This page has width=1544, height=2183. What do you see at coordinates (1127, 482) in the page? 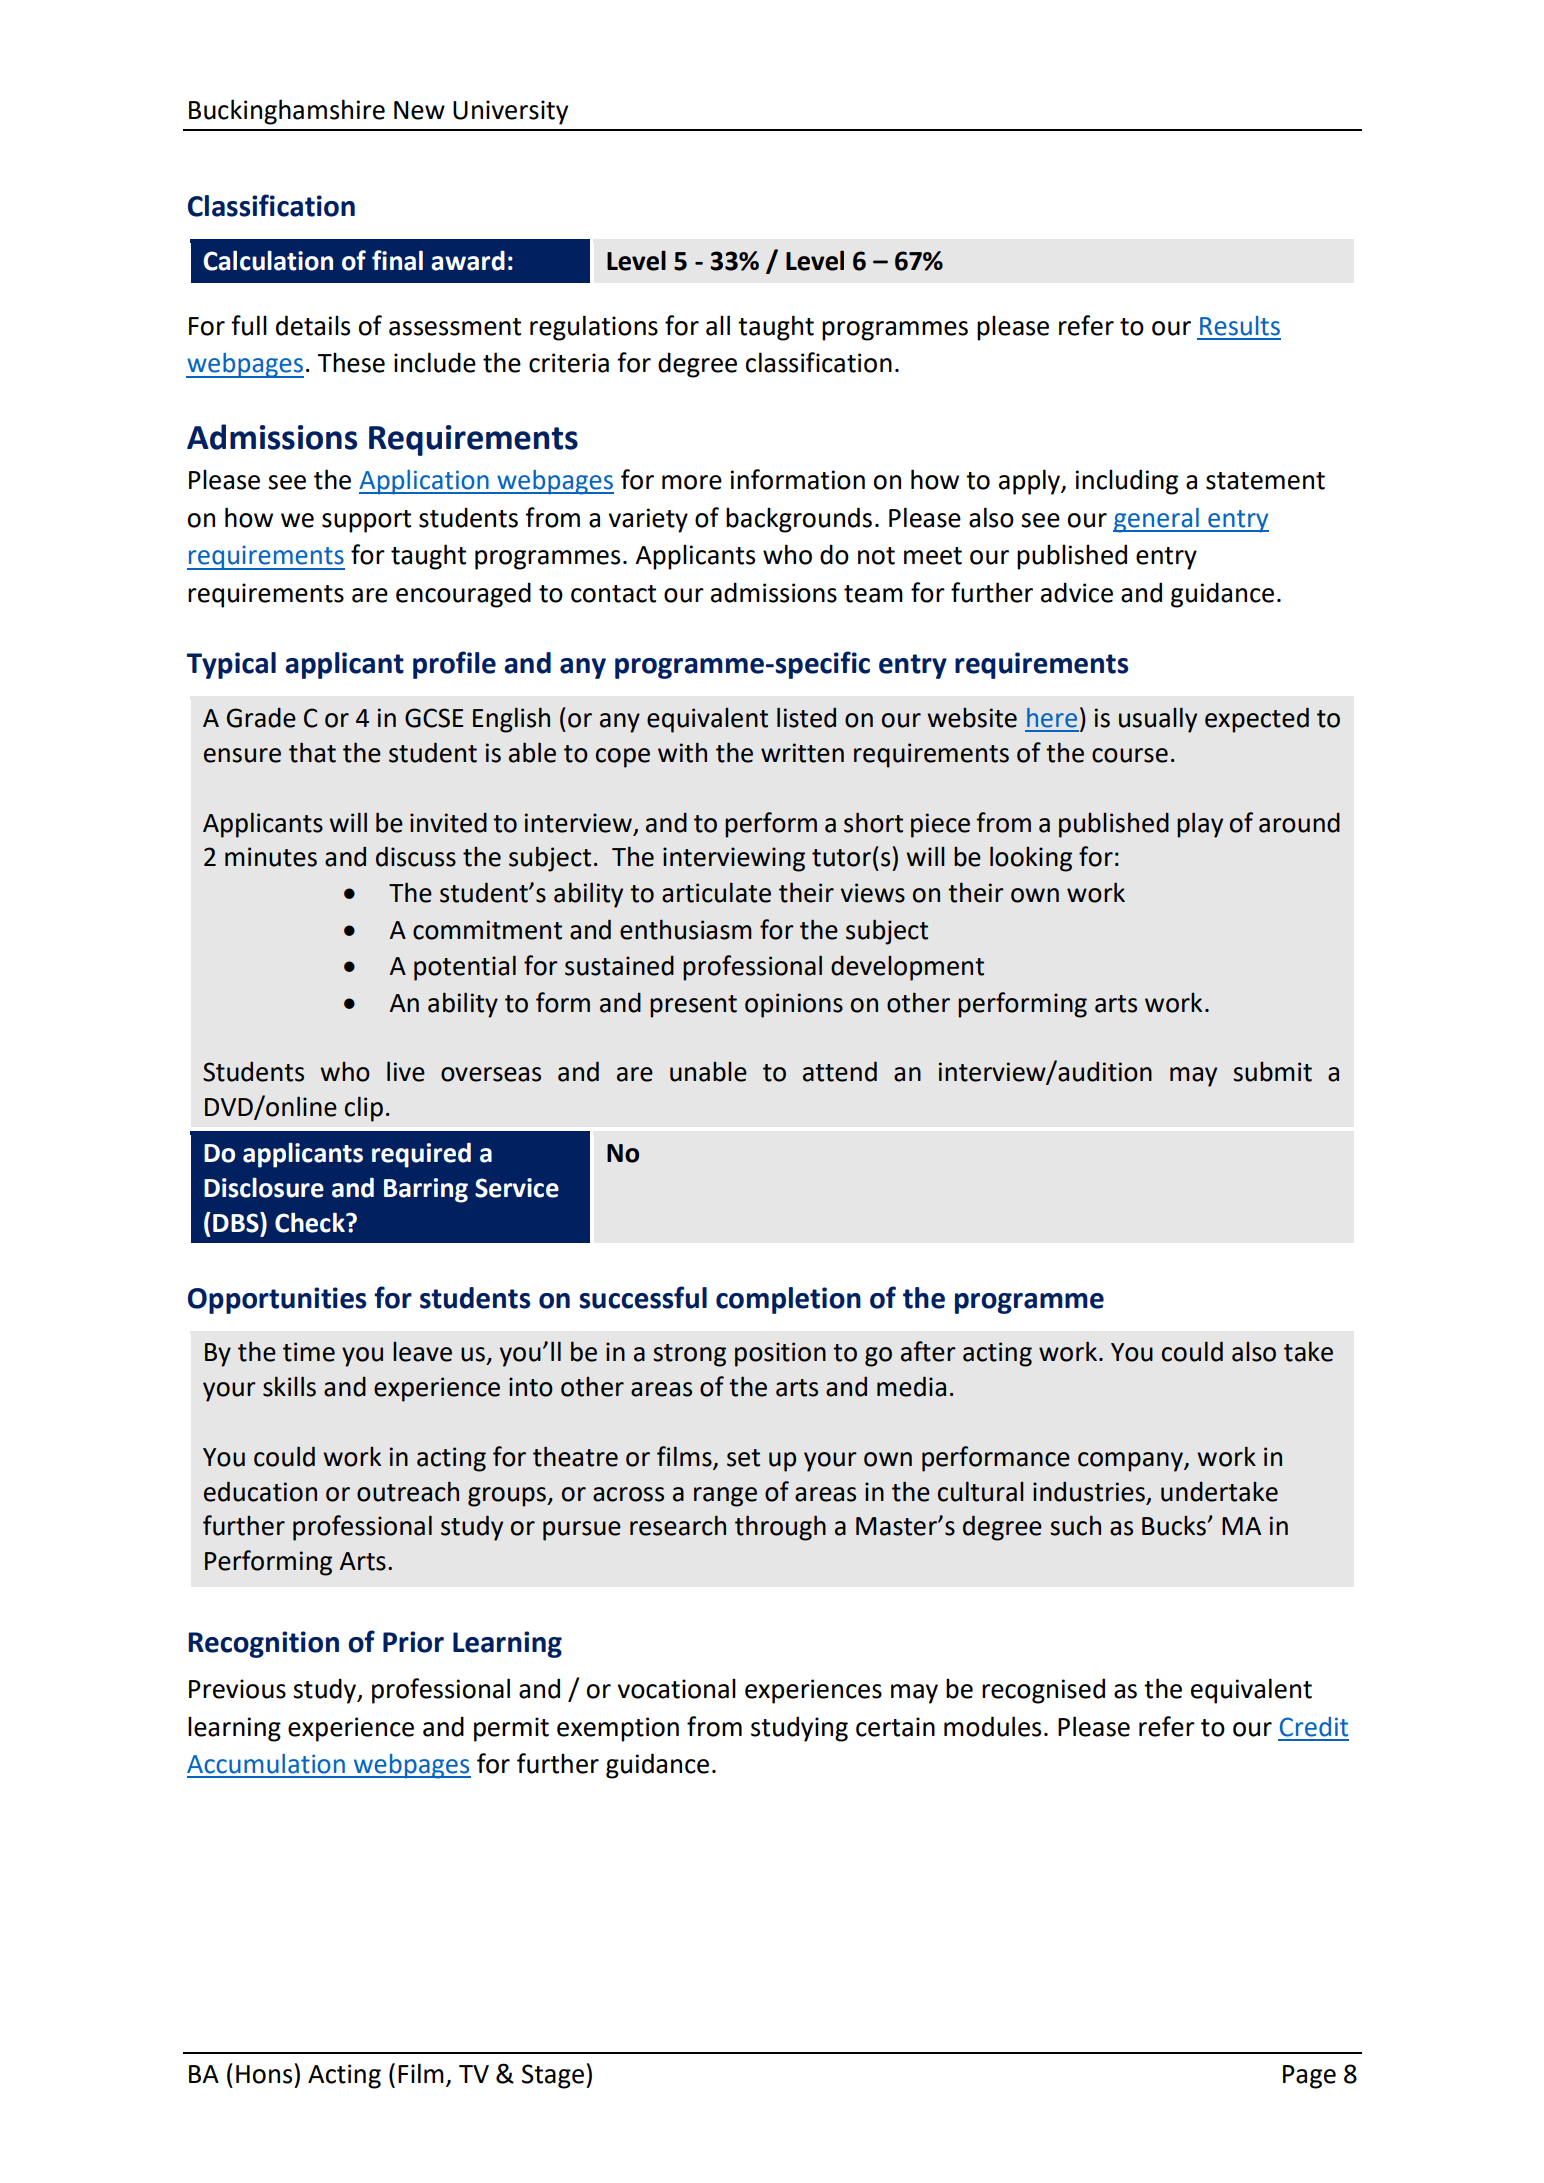
I see `including` at bounding box center [1127, 482].
